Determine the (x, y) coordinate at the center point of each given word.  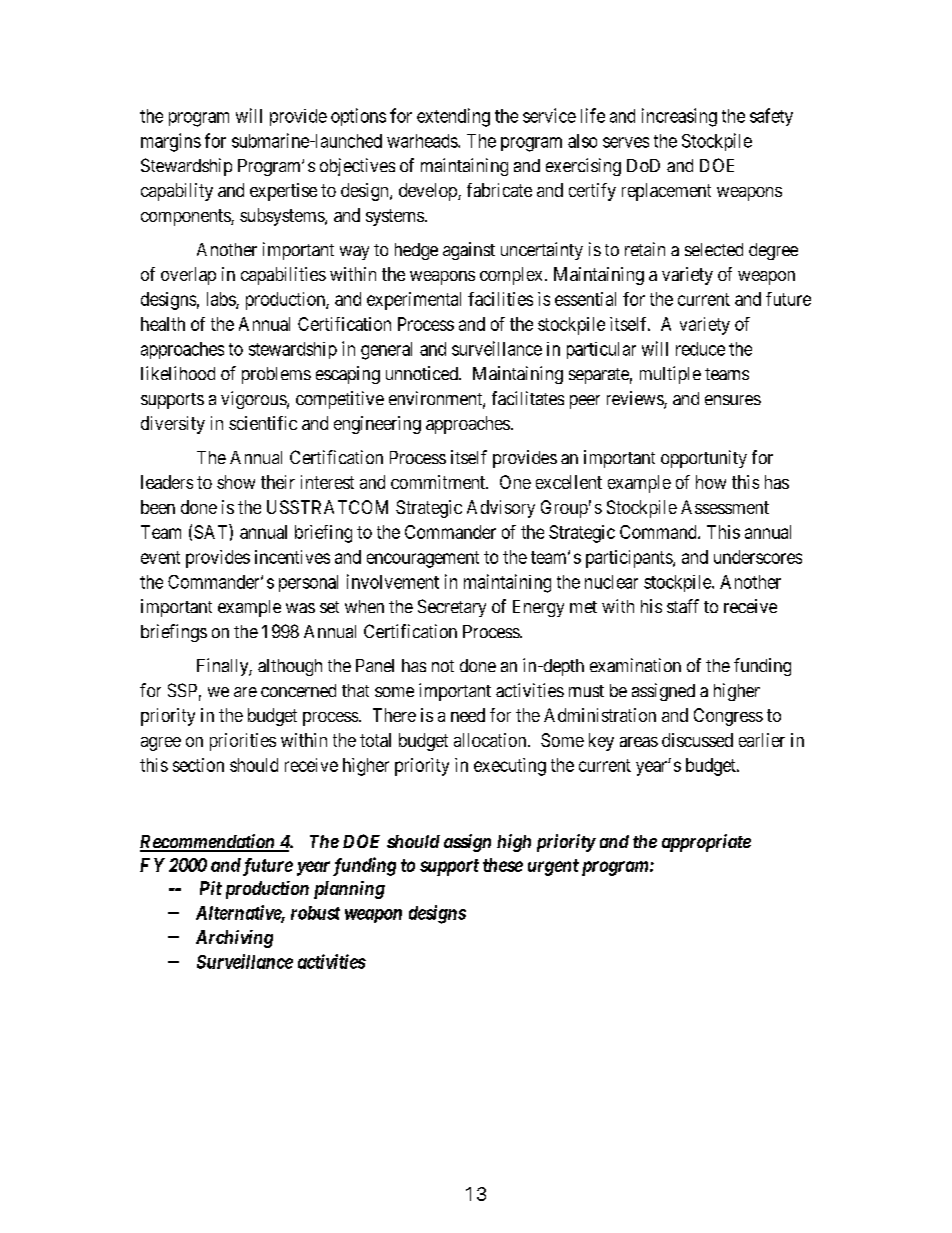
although (290, 667)
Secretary (452, 608)
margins (171, 142)
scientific (263, 423)
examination (635, 665)
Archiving (234, 939)
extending (453, 117)
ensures (733, 400)
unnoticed (423, 373)
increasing (679, 117)
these (503, 865)
